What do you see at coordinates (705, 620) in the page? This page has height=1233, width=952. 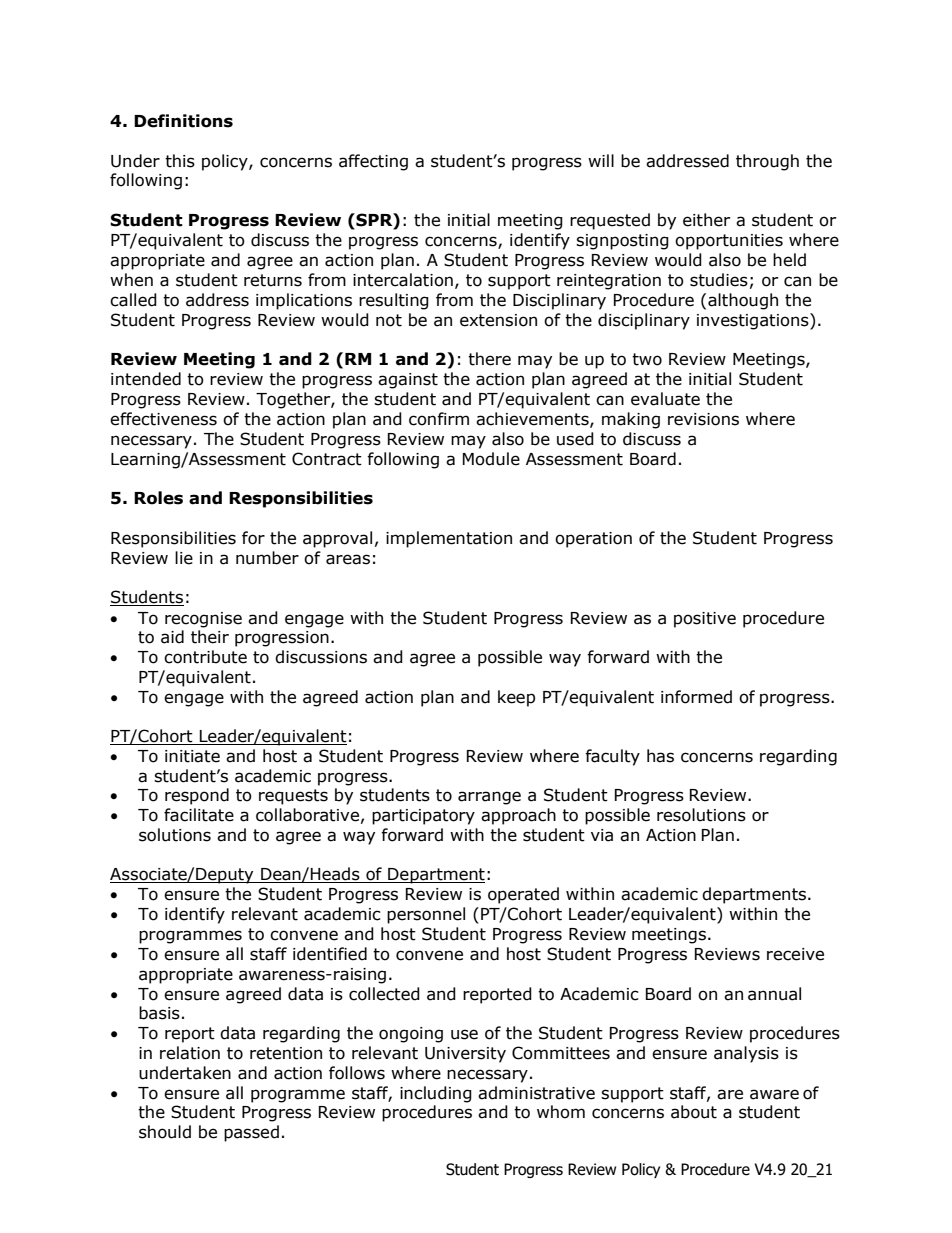 I see `positive` at bounding box center [705, 620].
